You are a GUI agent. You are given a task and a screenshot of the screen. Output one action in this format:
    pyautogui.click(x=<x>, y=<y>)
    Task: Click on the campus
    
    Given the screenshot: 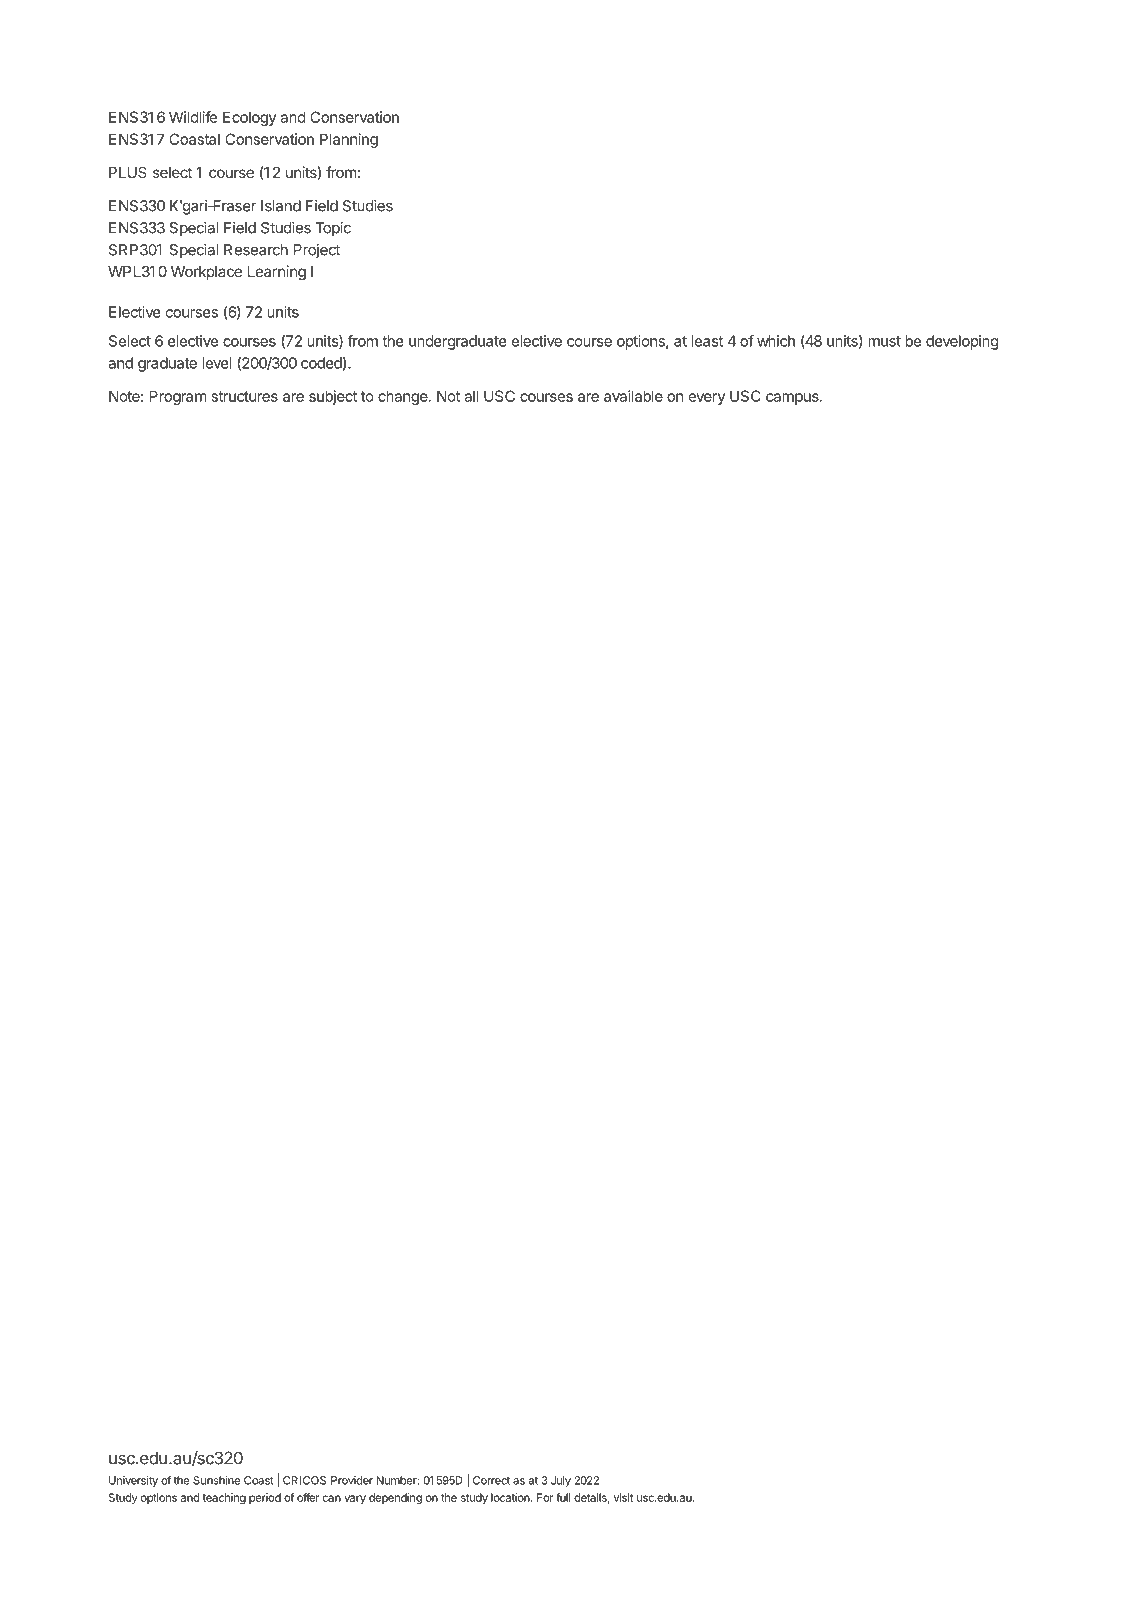 What is the action you would take?
    pyautogui.click(x=793, y=399)
